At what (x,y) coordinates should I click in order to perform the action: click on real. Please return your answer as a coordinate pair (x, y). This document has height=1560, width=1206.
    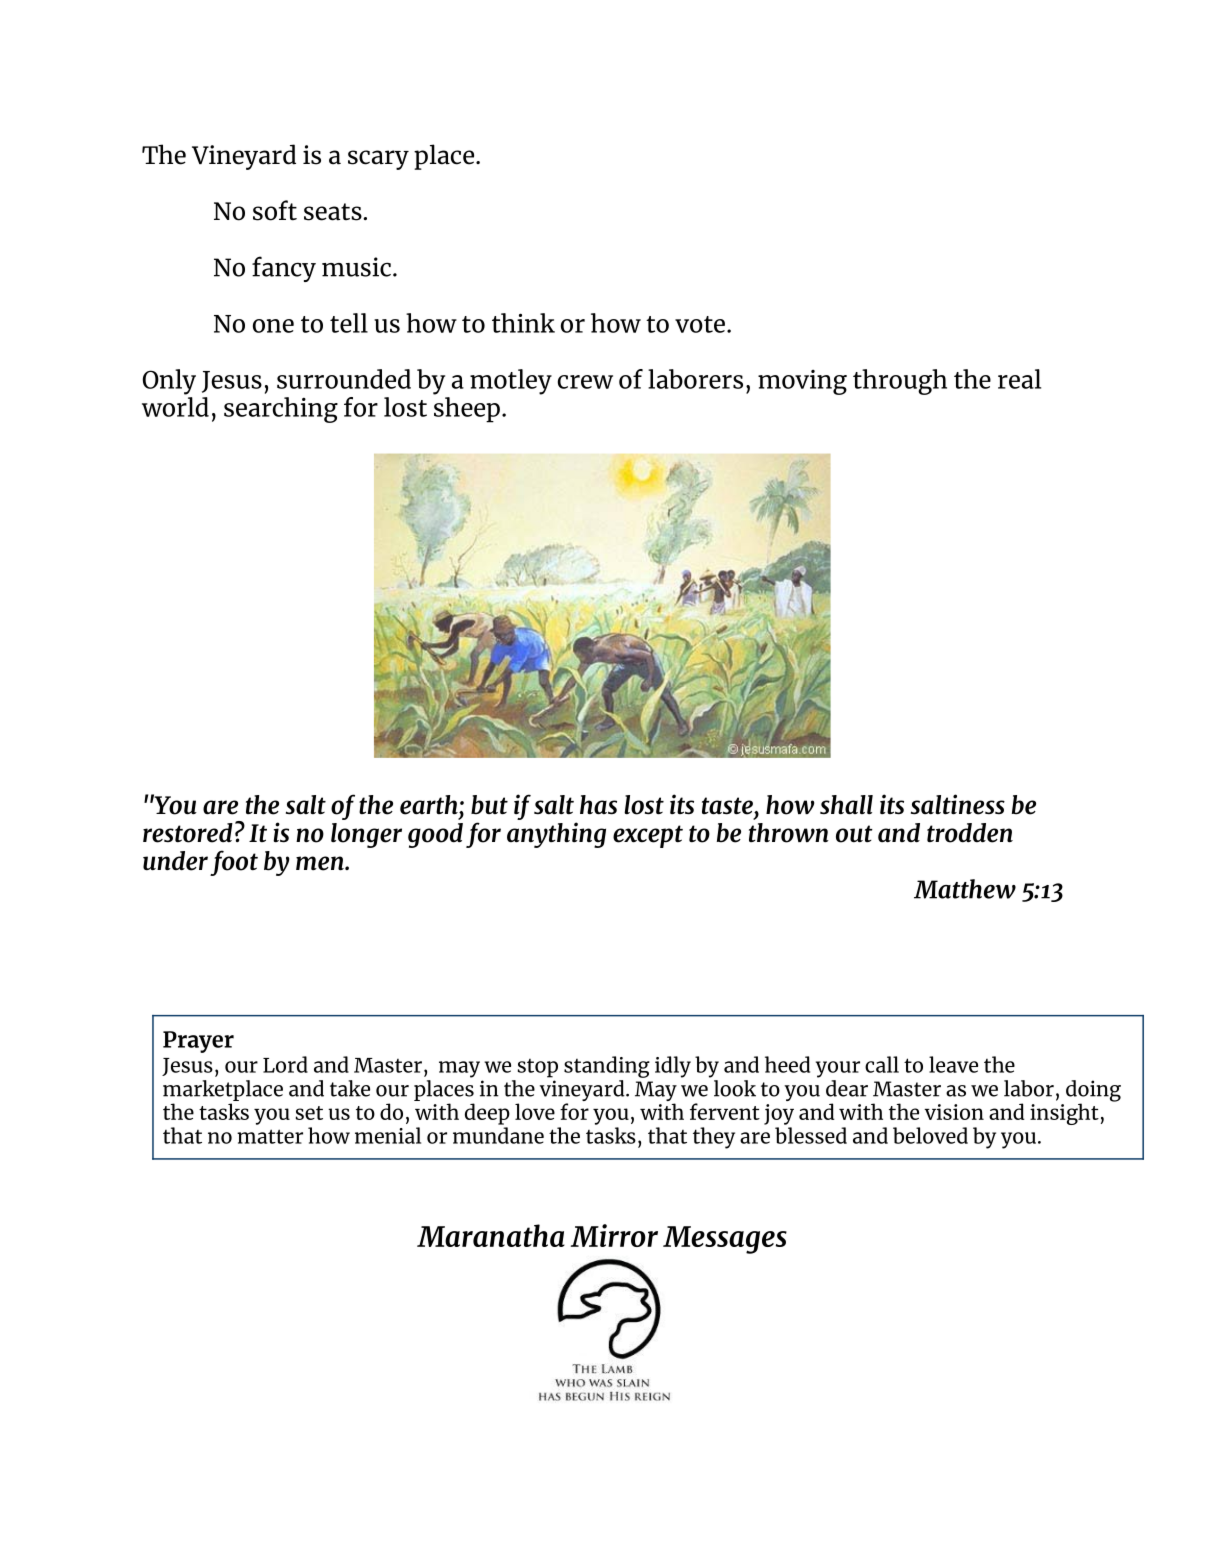
    Looking at the image, I should click on (1019, 379).
